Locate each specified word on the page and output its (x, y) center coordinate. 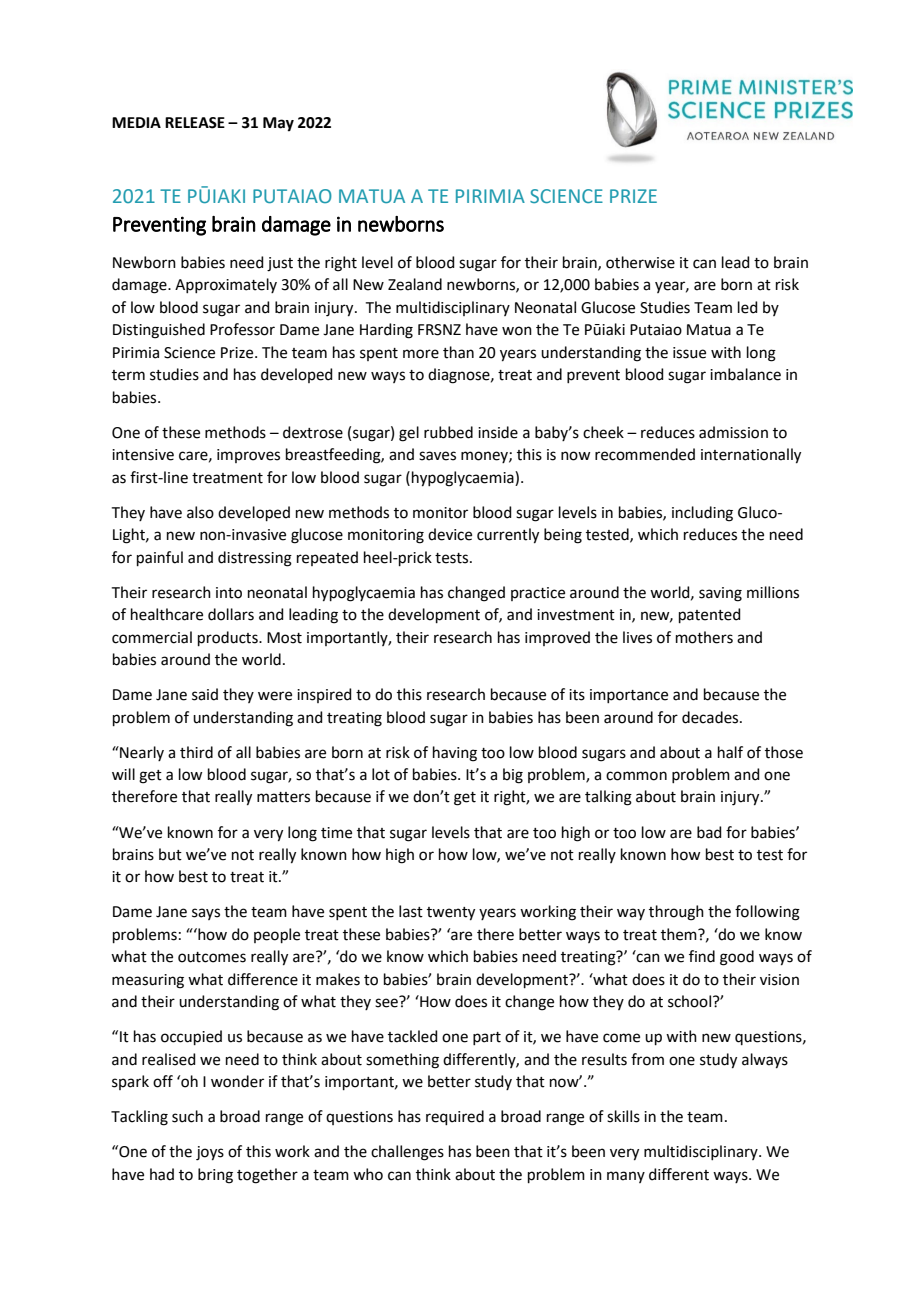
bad (709, 832)
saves (437, 456)
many (626, 1177)
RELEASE (195, 123)
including (702, 514)
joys (210, 1153)
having (455, 754)
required (455, 1117)
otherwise (640, 262)
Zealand (415, 284)
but (170, 854)
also (200, 512)
